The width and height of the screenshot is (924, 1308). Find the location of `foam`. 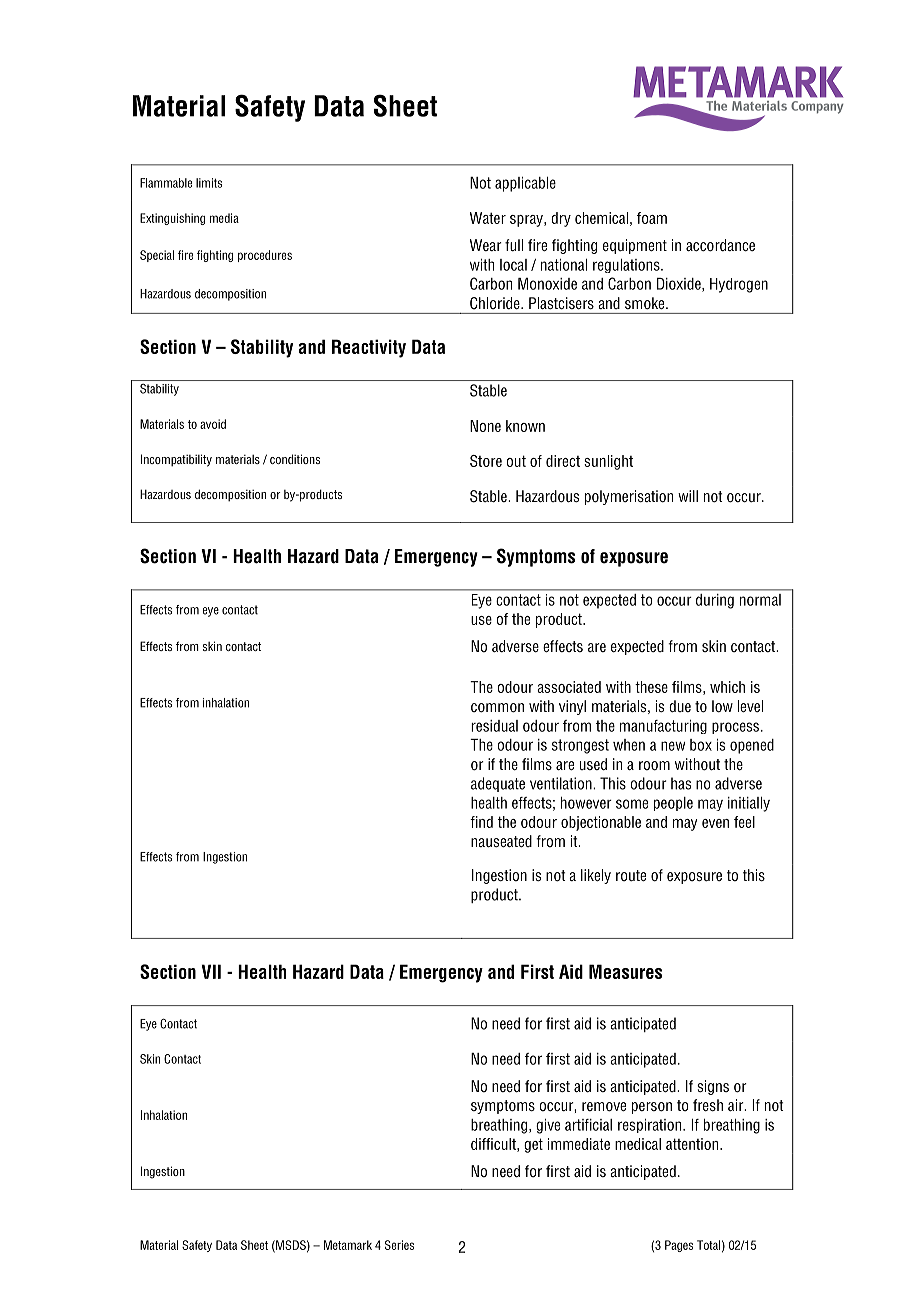

foam is located at coordinates (652, 218).
